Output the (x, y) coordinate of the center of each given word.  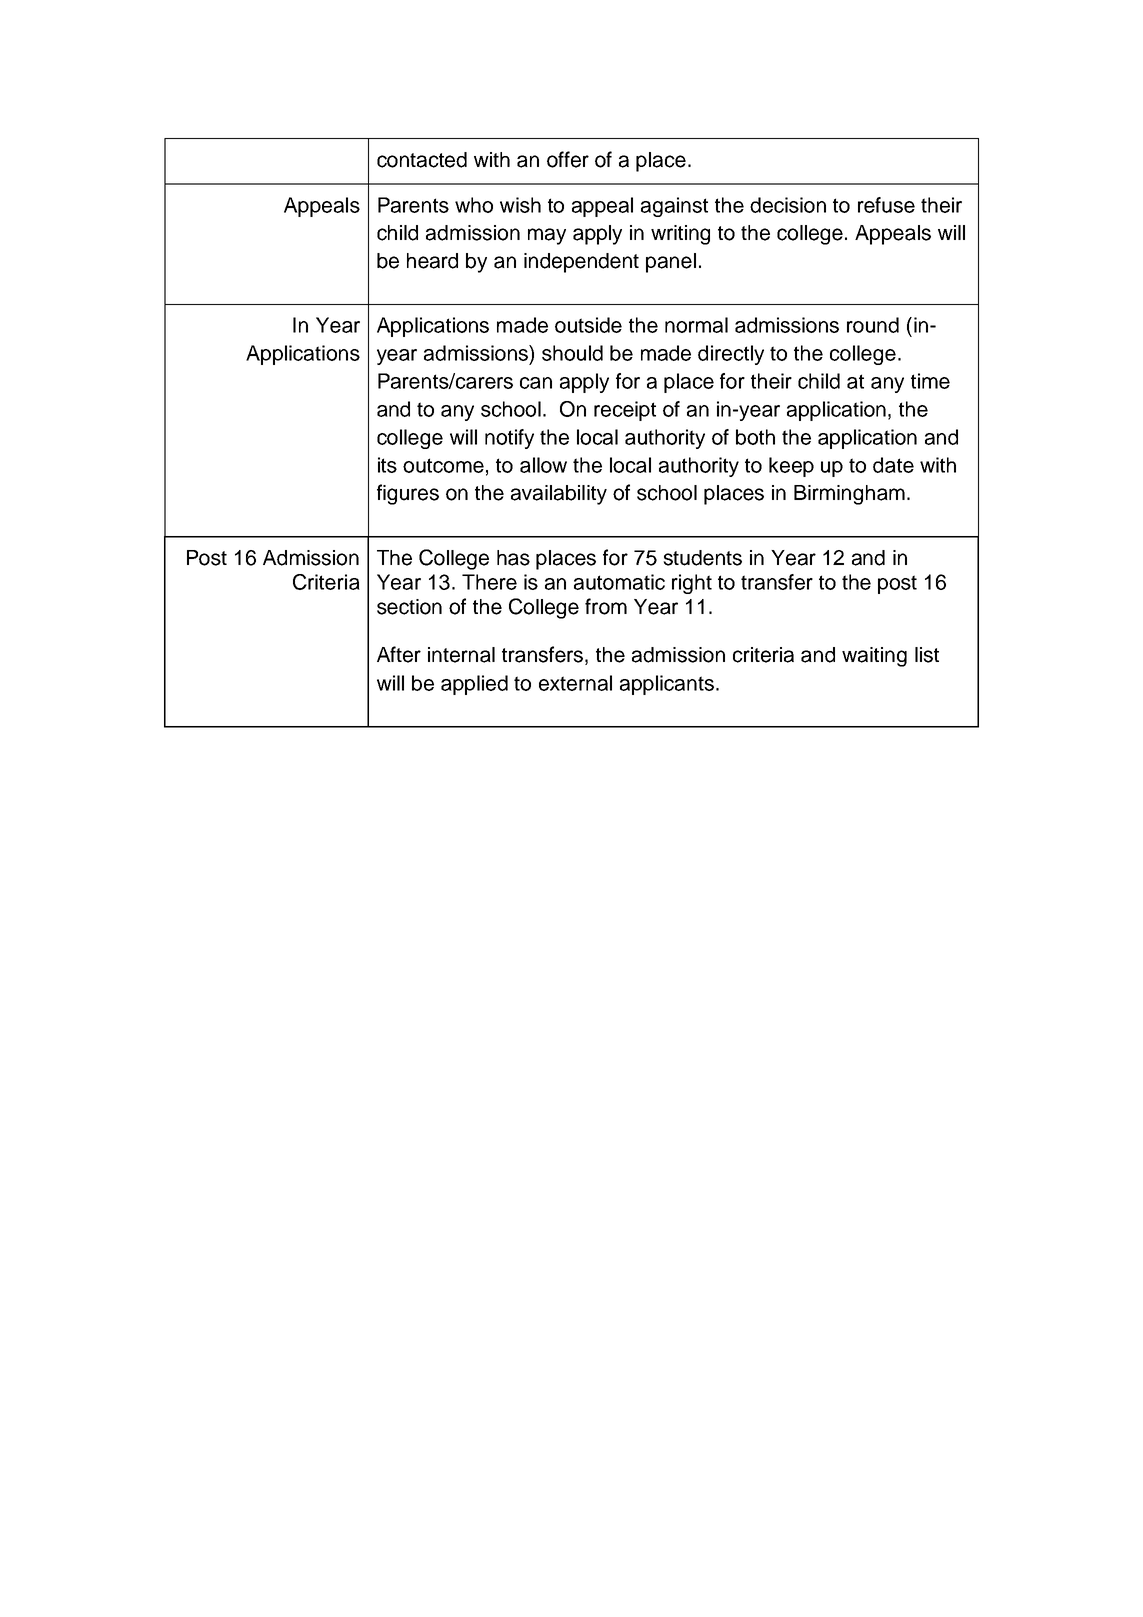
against (674, 207)
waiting (874, 657)
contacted (422, 160)
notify (509, 439)
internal (461, 655)
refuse (886, 205)
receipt (625, 411)
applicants (667, 685)
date (893, 465)
